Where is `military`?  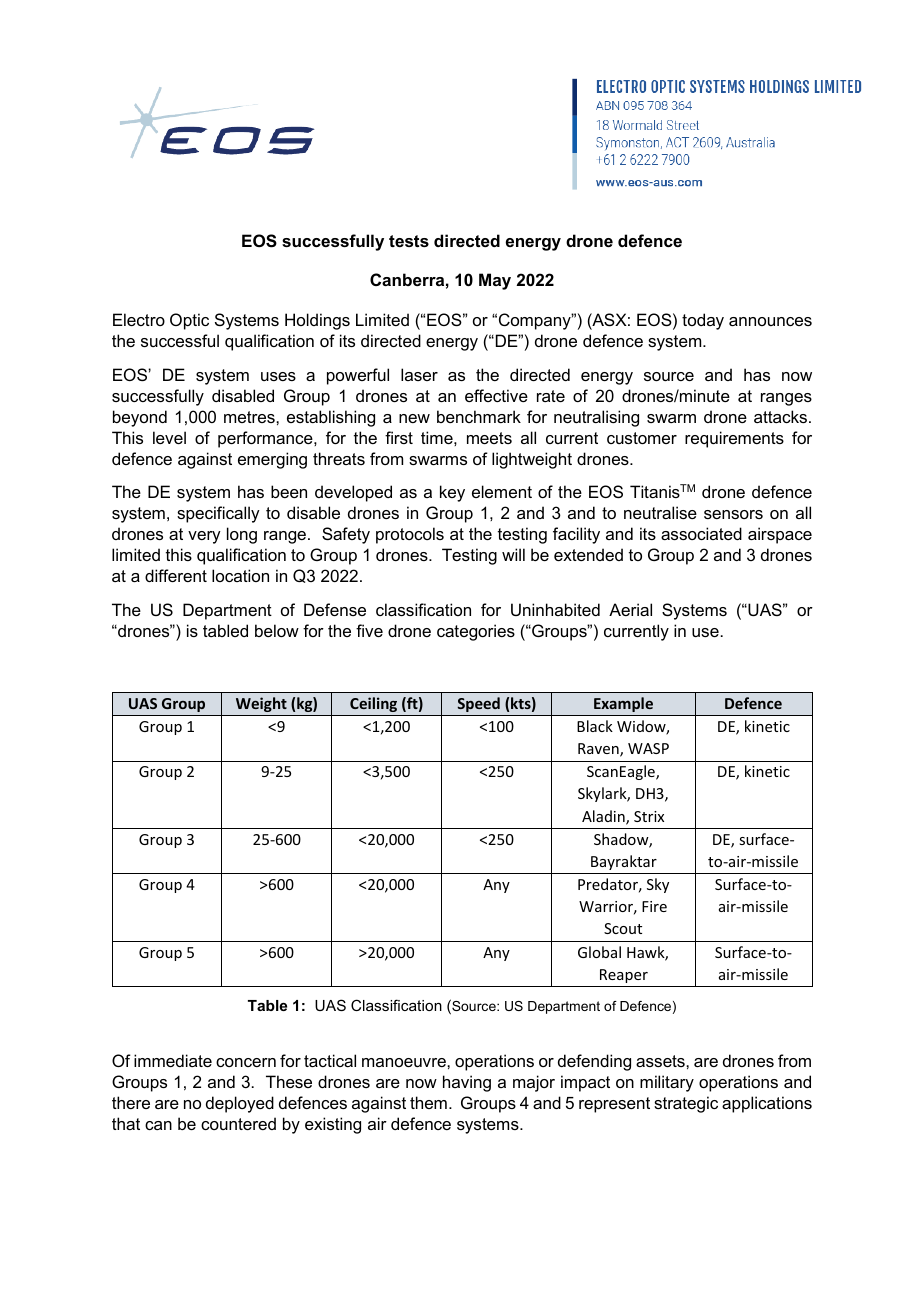
military is located at coordinates (667, 1083).
